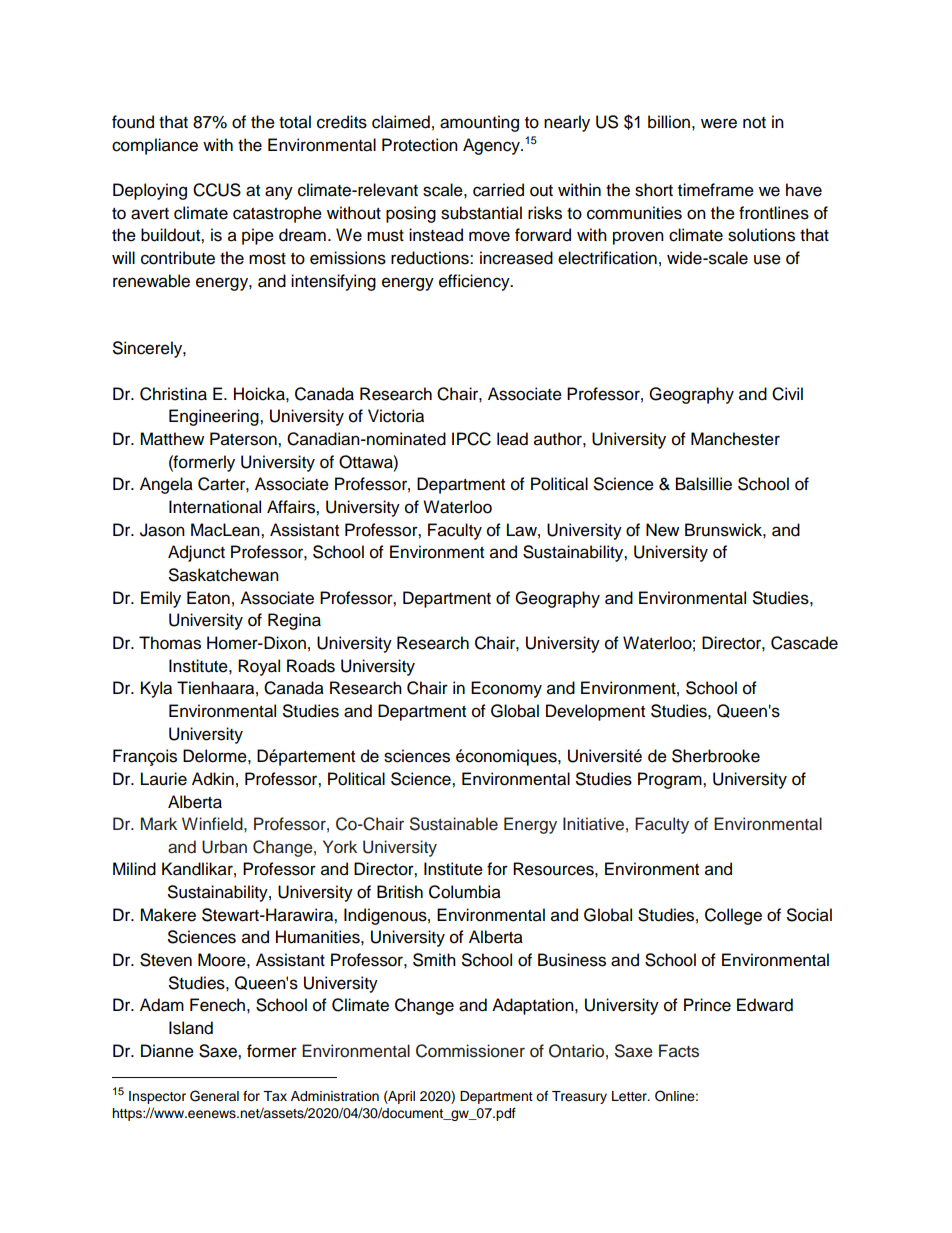 The height and width of the image is (1233, 952). Describe the element at coordinates (164, 779) in the image. I see `Laurie` at that location.
